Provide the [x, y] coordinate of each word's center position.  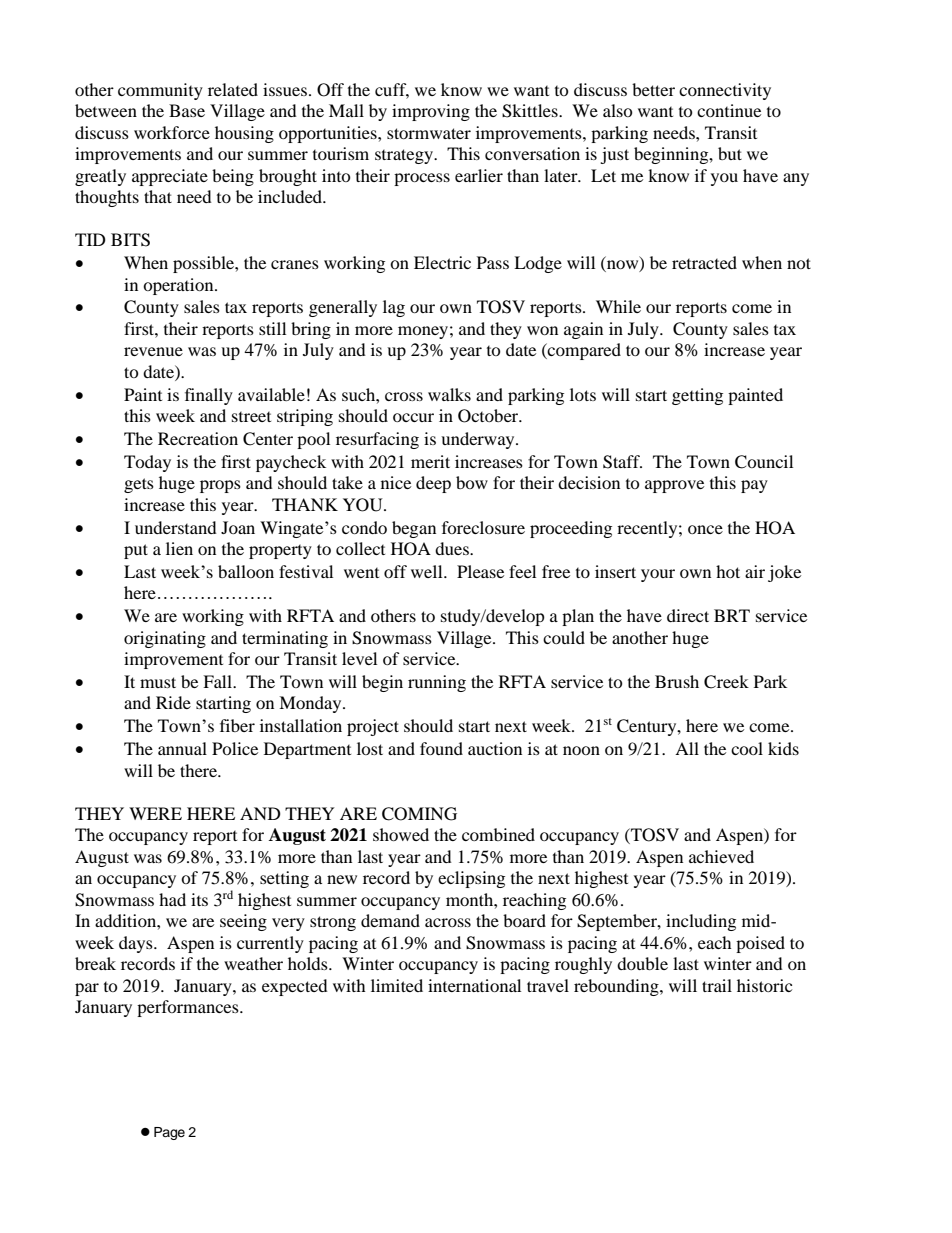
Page [169, 1133]
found [441, 748]
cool [747, 748]
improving [431, 112]
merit [430, 461]
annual [182, 748]
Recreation [198, 438]
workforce [172, 132]
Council [764, 462]
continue [729, 110]
